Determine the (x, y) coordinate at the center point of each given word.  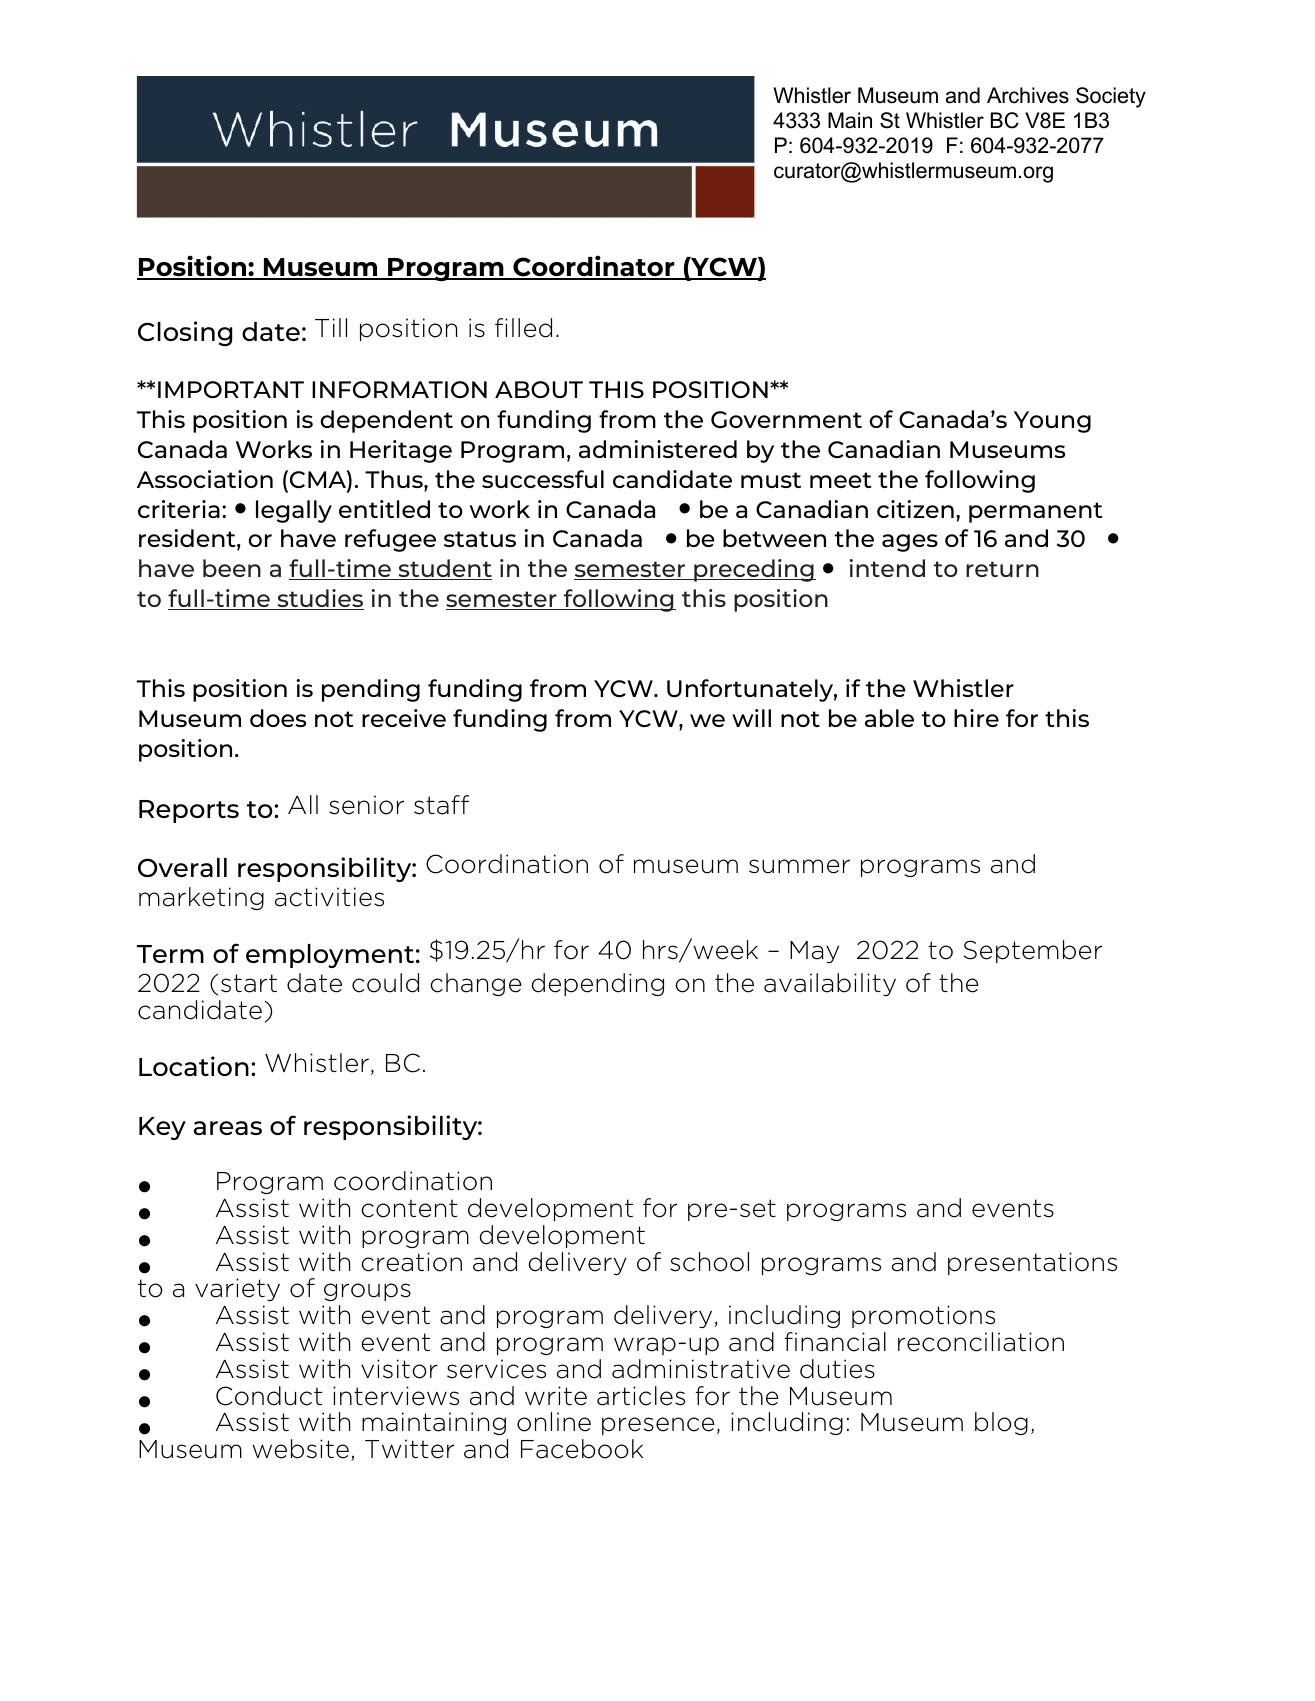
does (278, 718)
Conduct (269, 1396)
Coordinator (594, 267)
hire (976, 718)
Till (331, 327)
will (751, 718)
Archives (1028, 95)
